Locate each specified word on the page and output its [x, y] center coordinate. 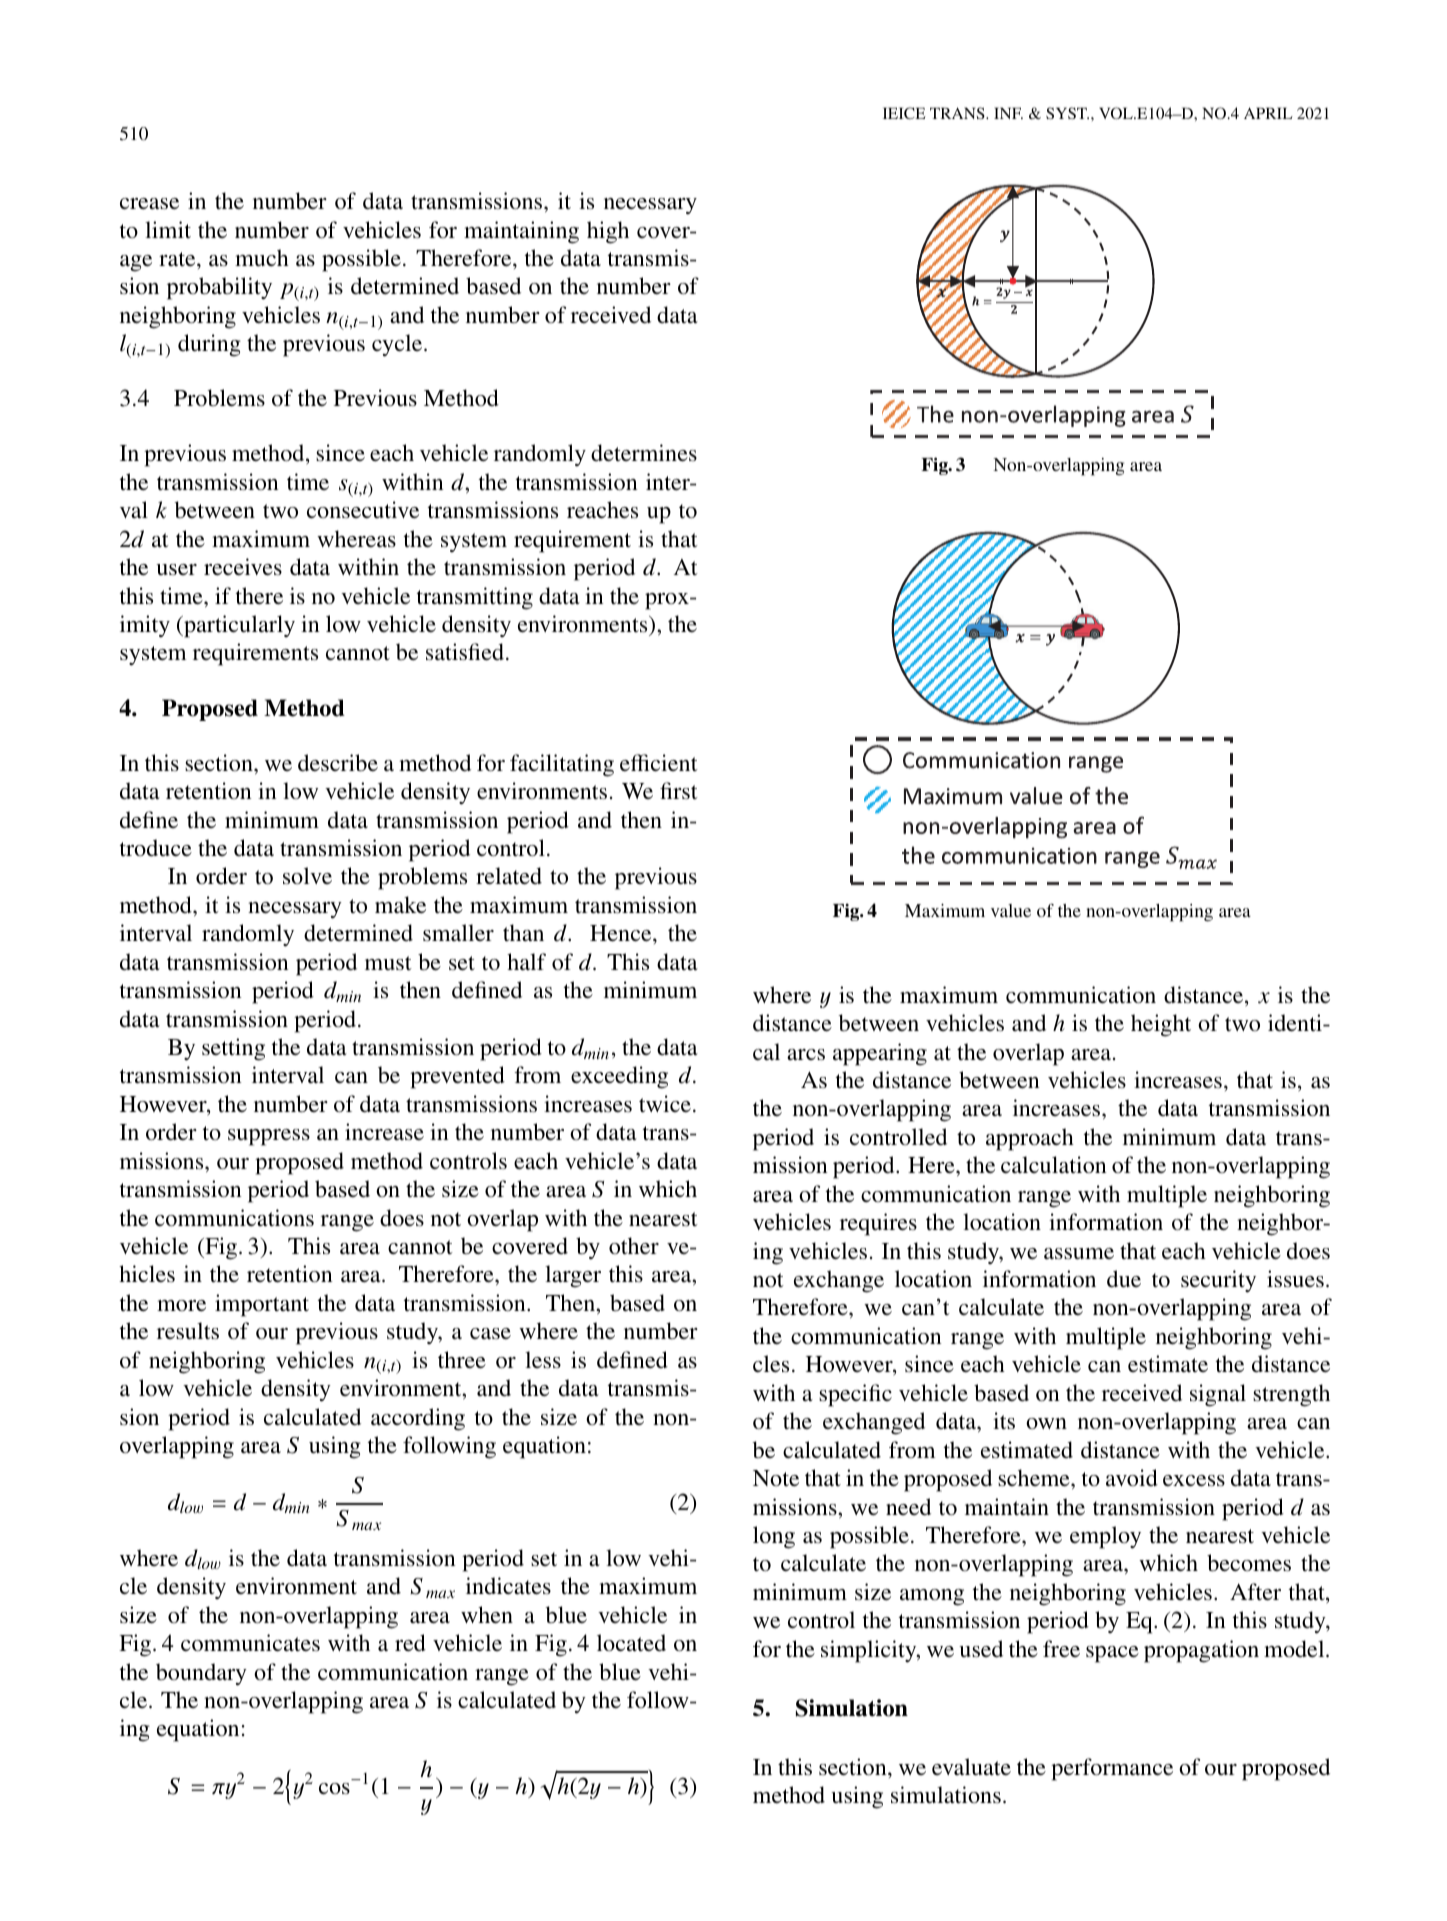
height [1161, 1025]
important [262, 1305]
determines [644, 453]
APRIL [1268, 113]
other [634, 1246]
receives [243, 567]
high [608, 232]
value [1011, 910]
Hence [622, 933]
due [1124, 1279]
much [262, 258]
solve [307, 876]
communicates [250, 1643]
